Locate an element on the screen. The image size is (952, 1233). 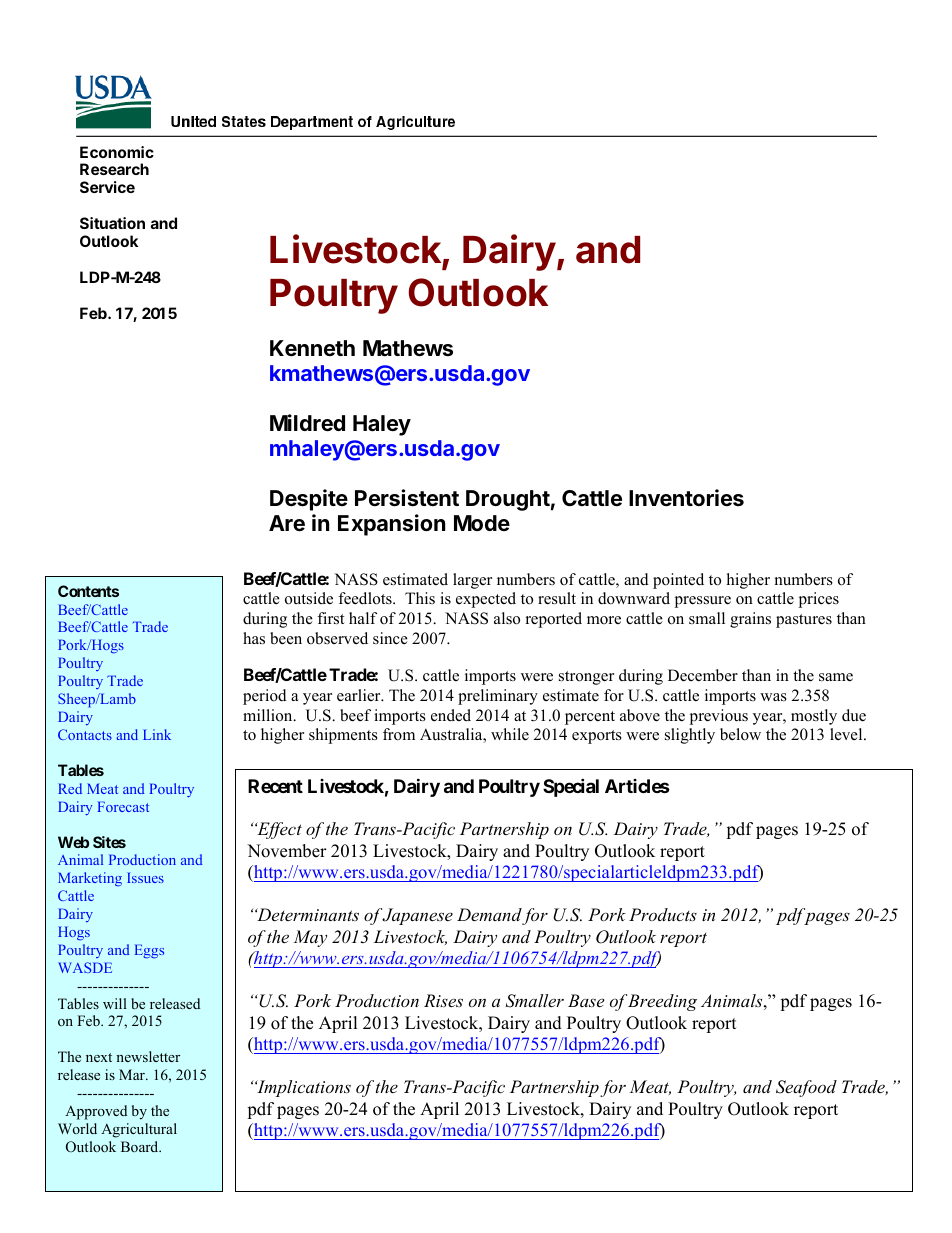
Agricultural is located at coordinates (139, 1130).
